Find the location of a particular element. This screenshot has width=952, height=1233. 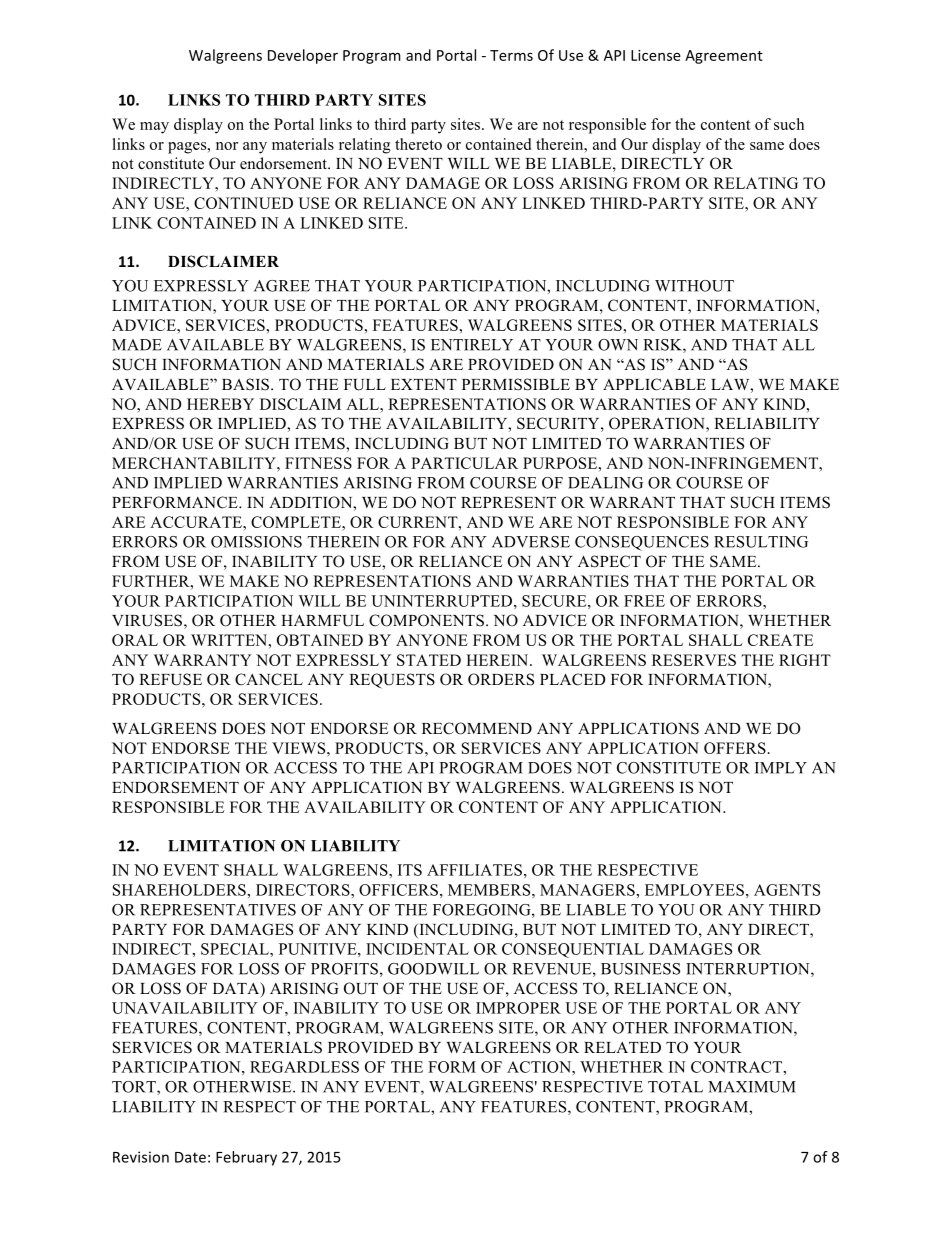

RECOMMEND is located at coordinates (477, 728).
